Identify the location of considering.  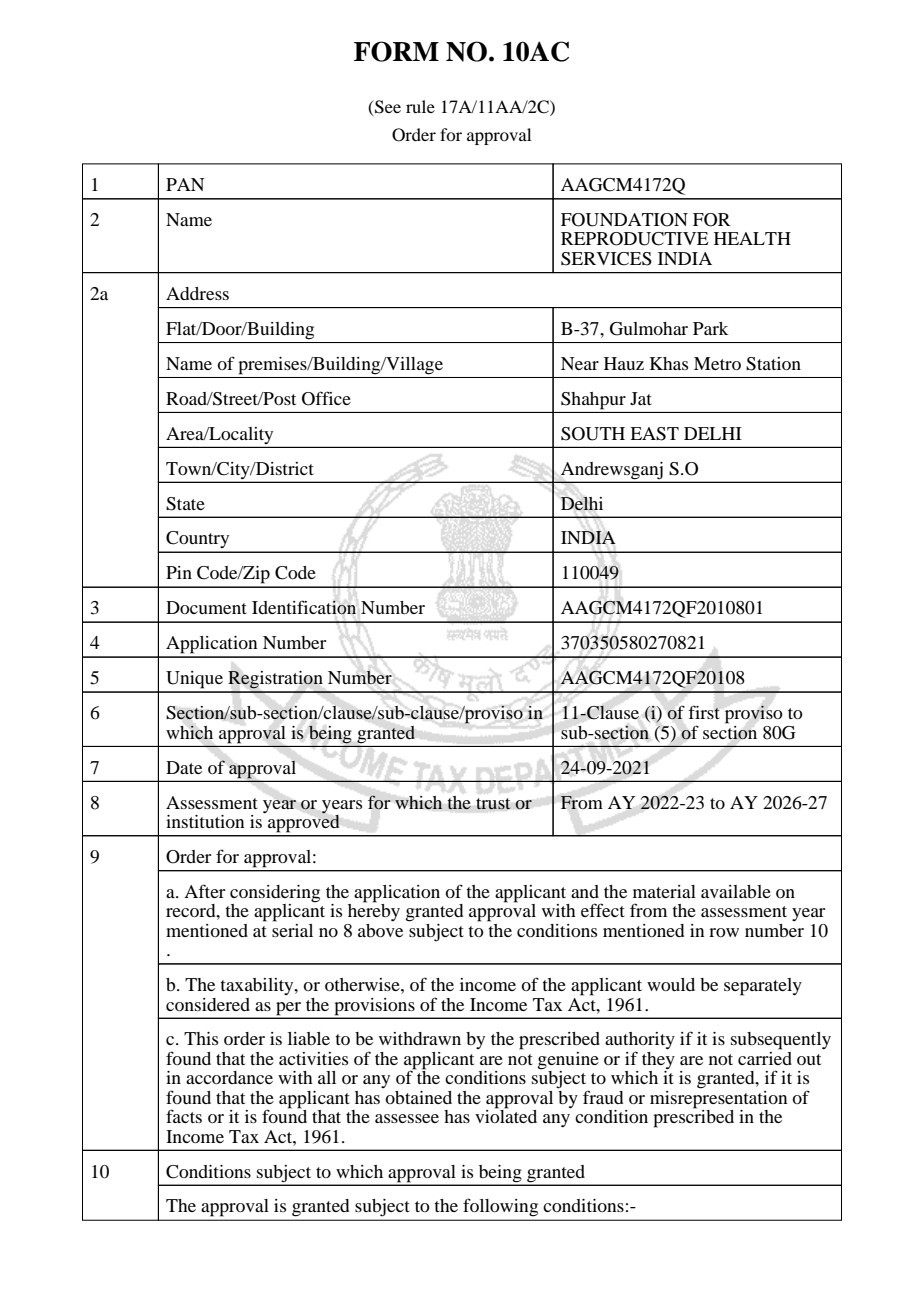
(275, 895).
